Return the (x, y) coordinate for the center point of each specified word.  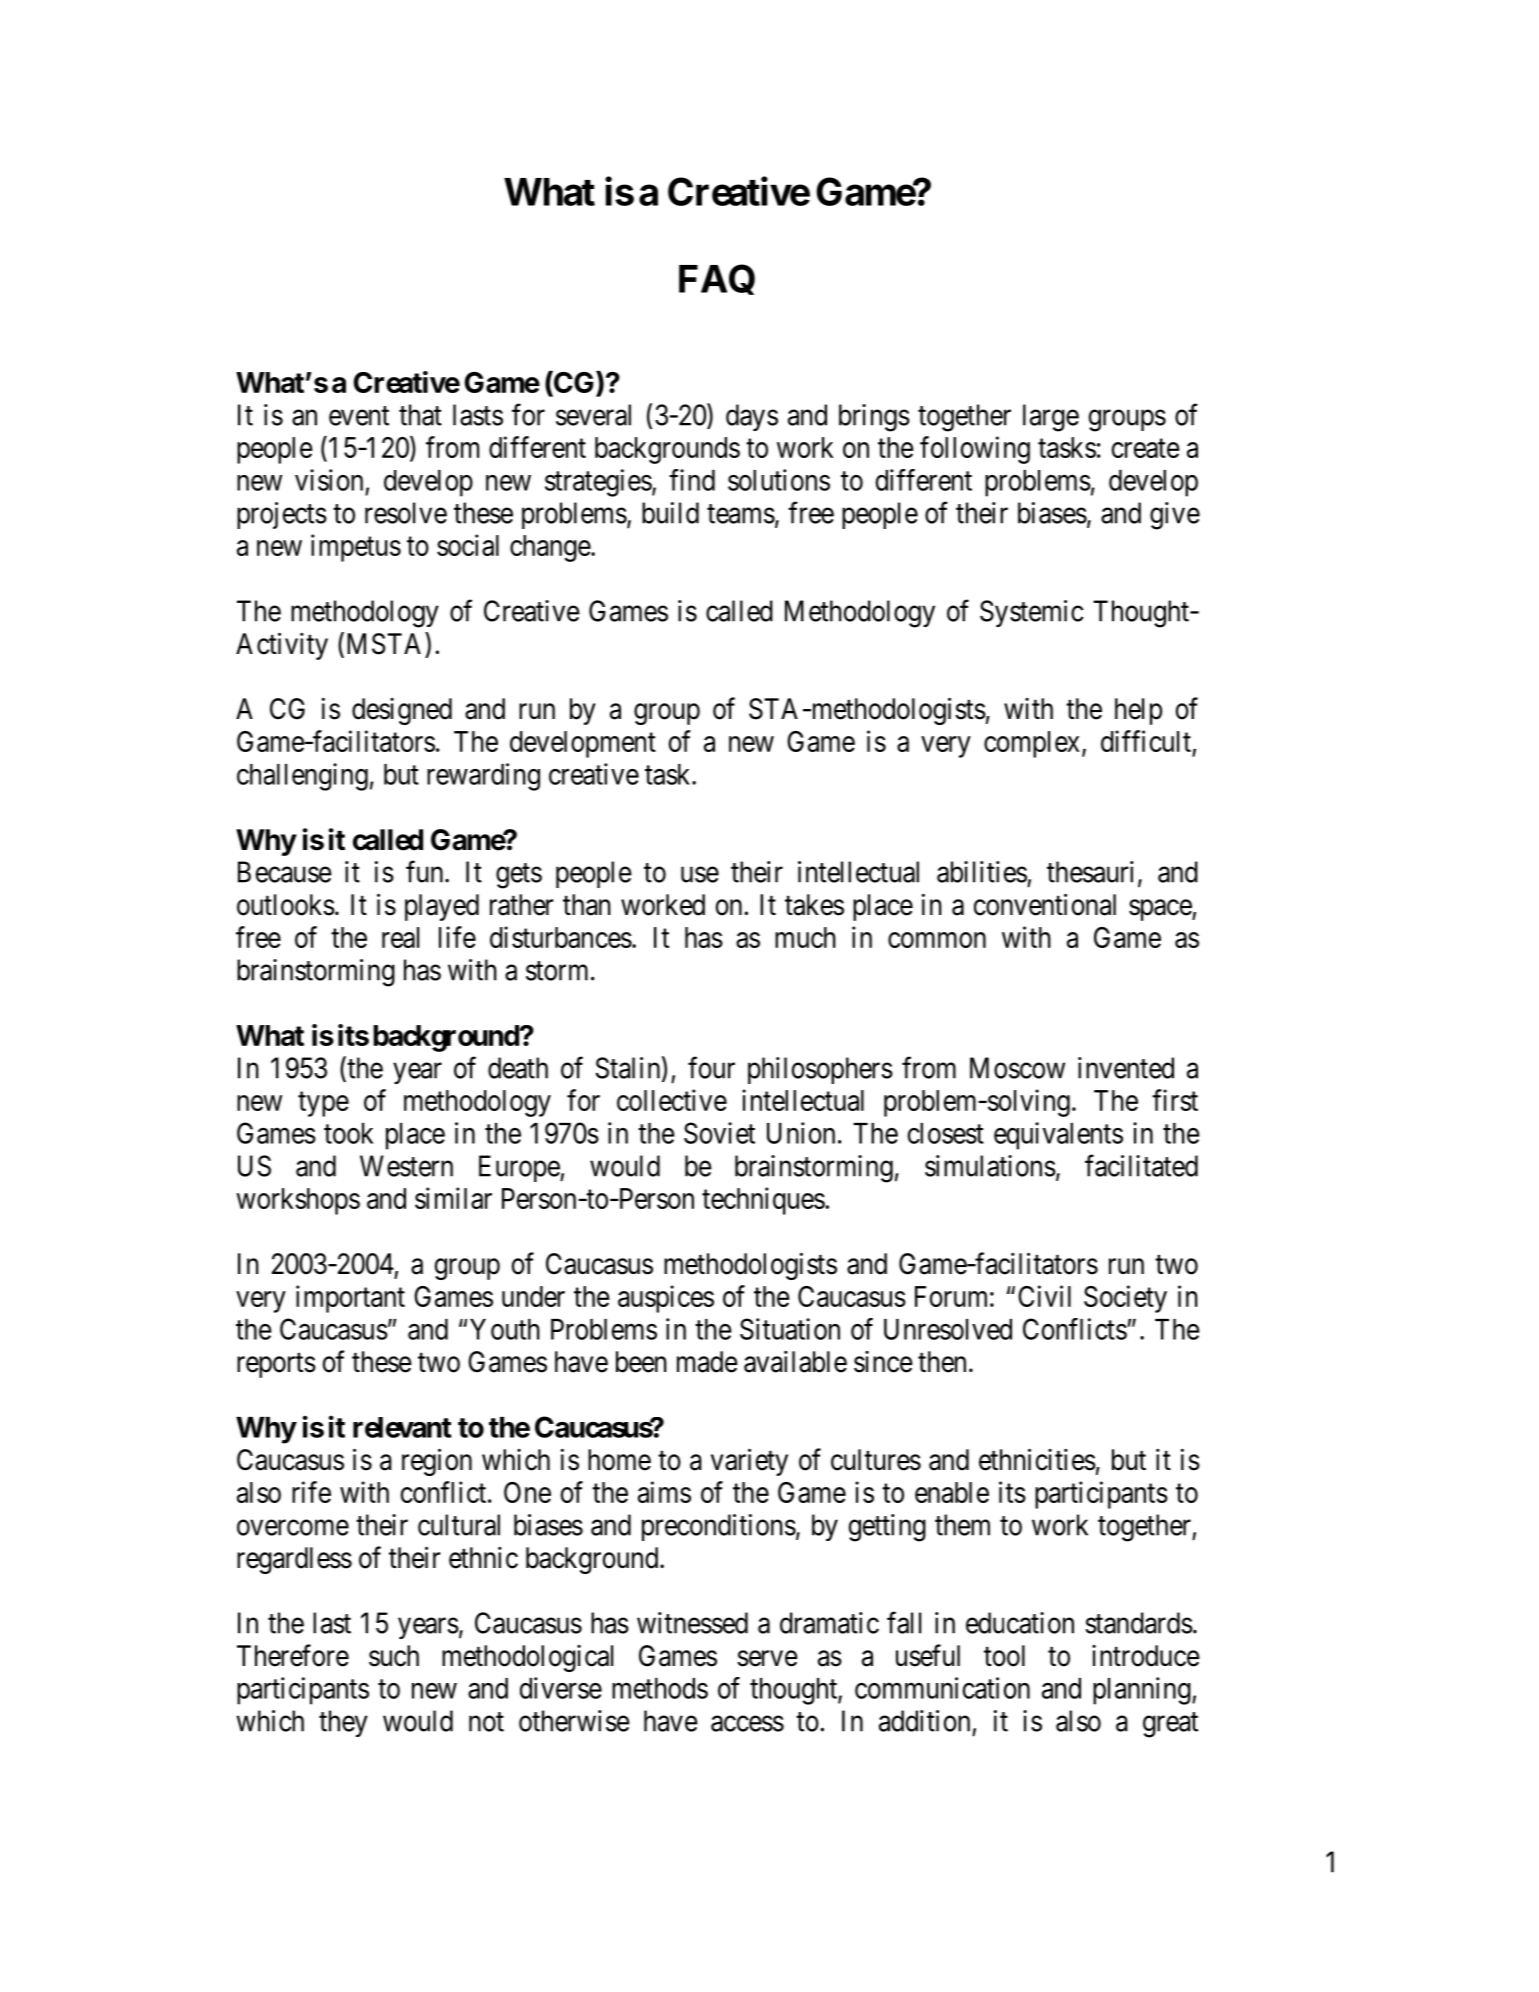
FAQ (717, 279)
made (707, 1362)
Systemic (1032, 613)
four (711, 1067)
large (1051, 418)
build (670, 513)
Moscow (1017, 1068)
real (400, 937)
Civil (1044, 1296)
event (359, 416)
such (394, 1656)
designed (402, 711)
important (350, 1299)
